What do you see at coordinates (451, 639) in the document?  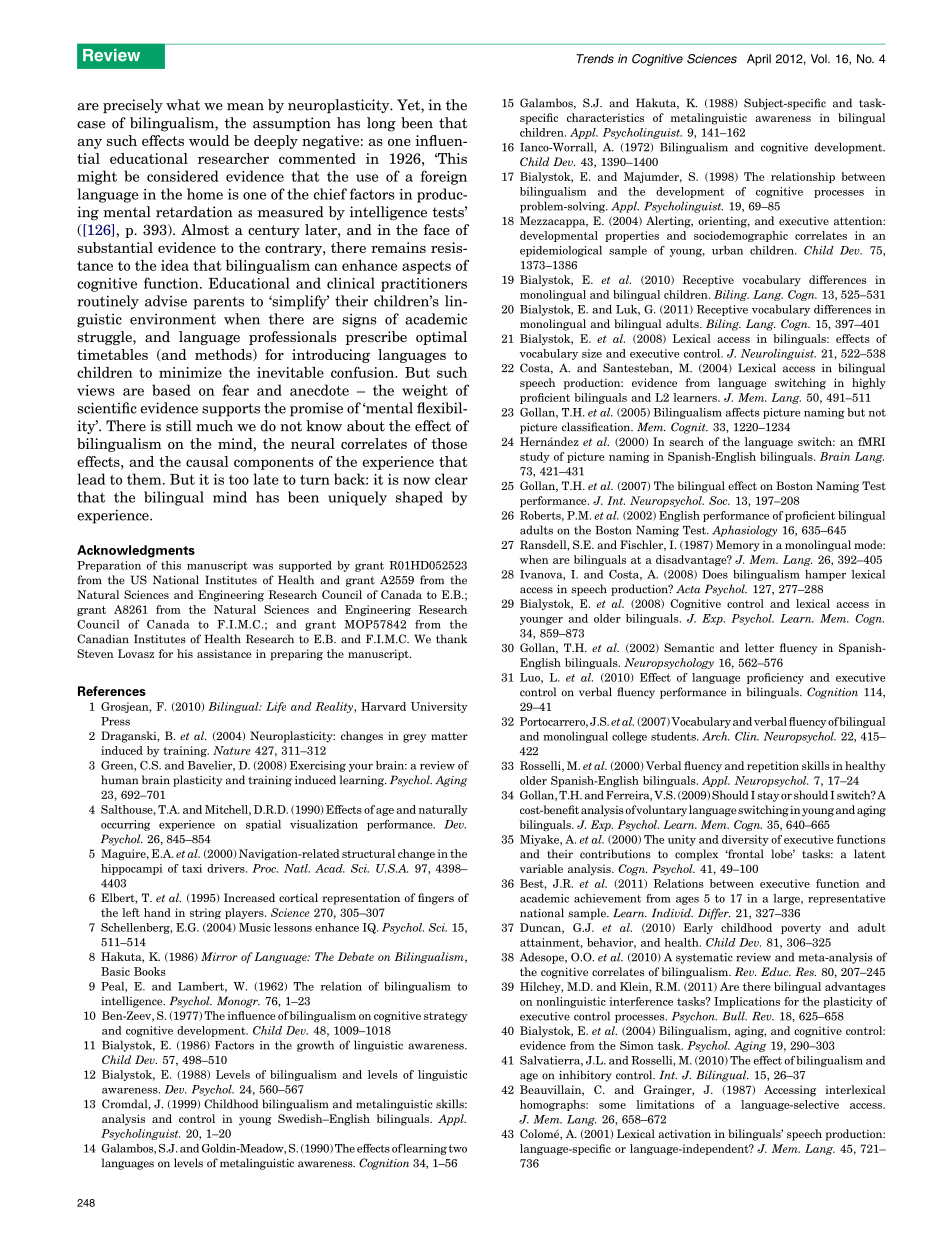 I see `thank` at bounding box center [451, 639].
